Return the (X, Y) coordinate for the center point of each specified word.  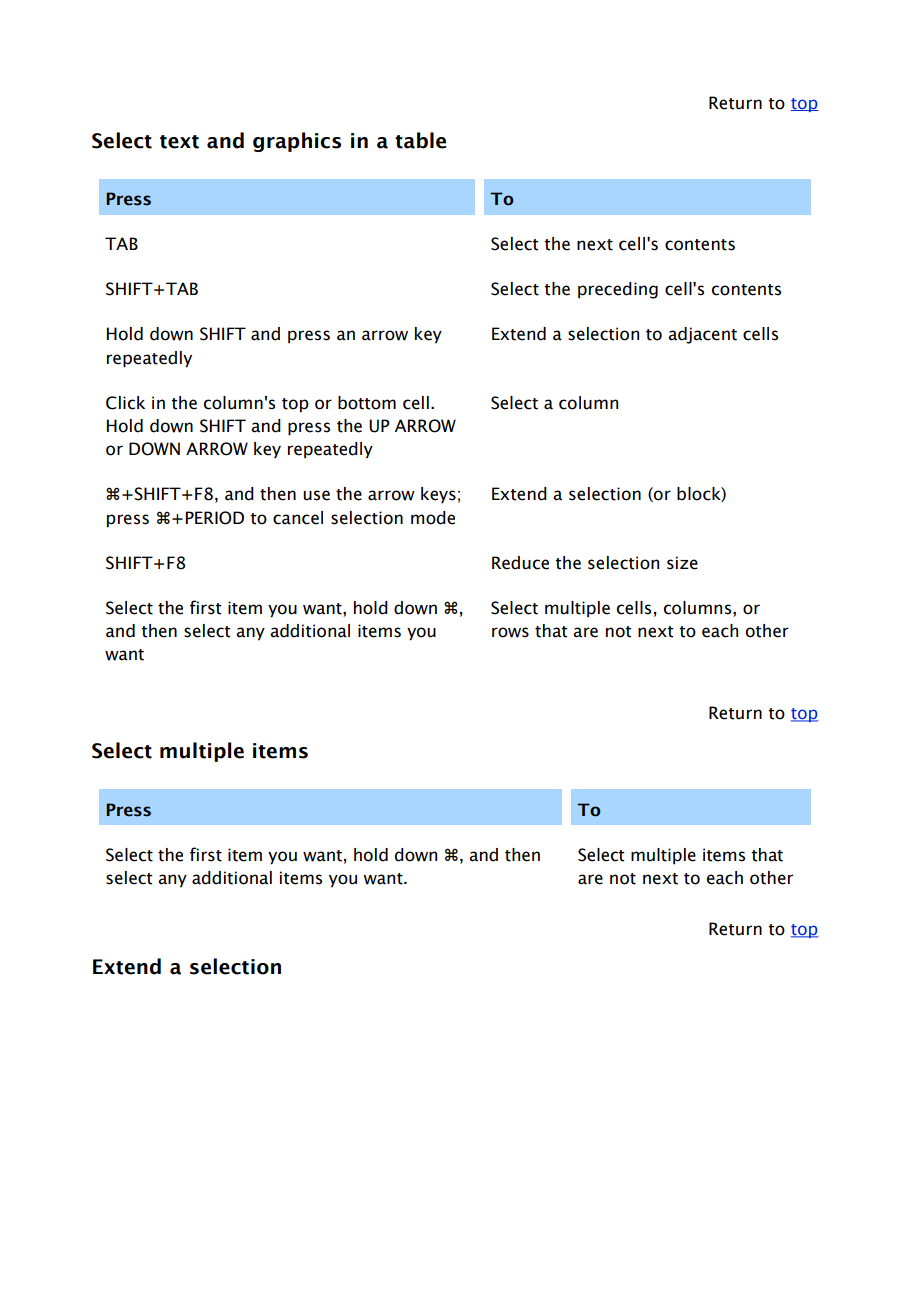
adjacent (702, 335)
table (420, 140)
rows (510, 632)
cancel (298, 518)
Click (125, 403)
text (179, 142)
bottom (367, 403)
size (682, 563)
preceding (618, 290)
